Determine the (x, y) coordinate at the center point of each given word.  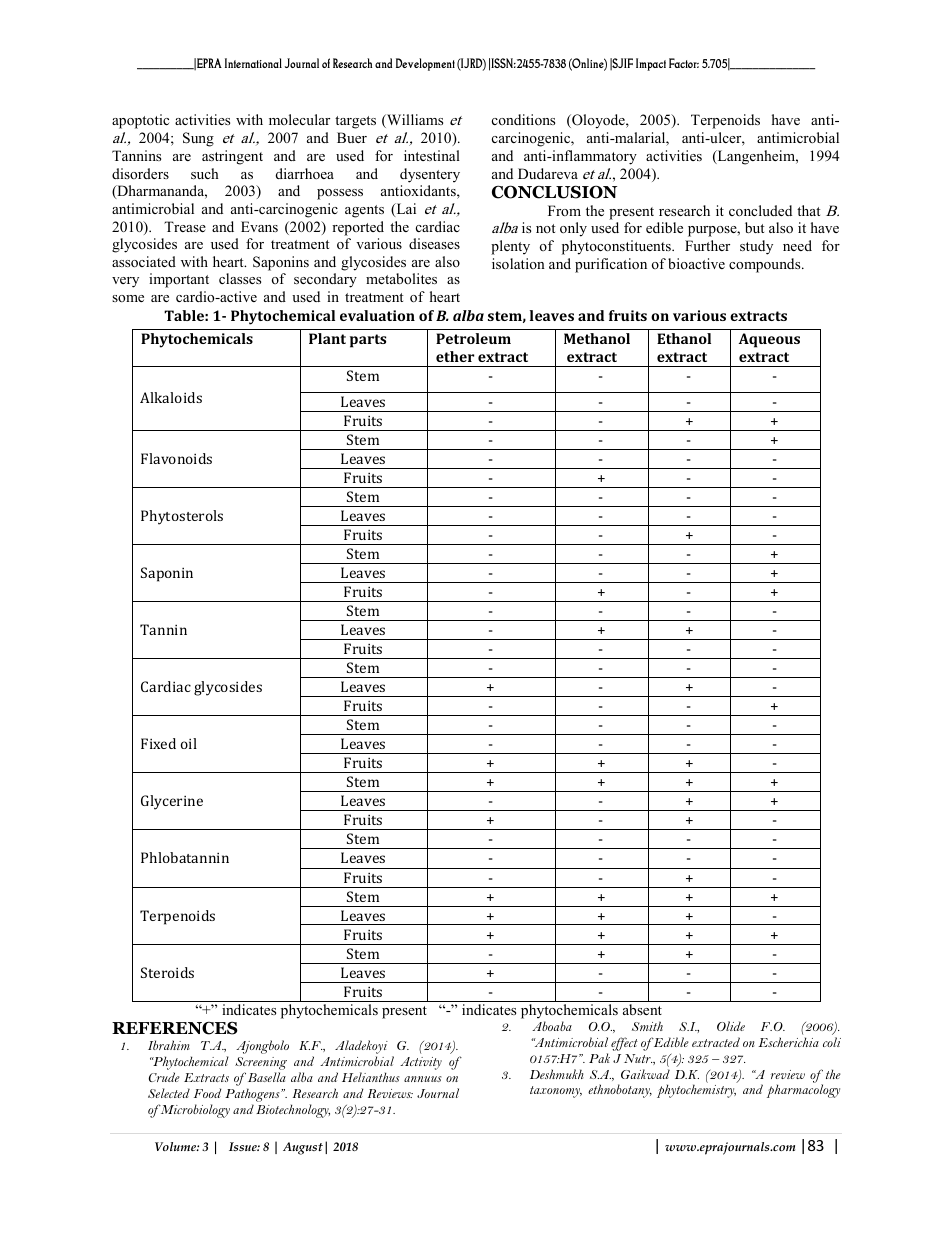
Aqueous (769, 340)
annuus (423, 1079)
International (253, 63)
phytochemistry (696, 1091)
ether (455, 356)
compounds (766, 265)
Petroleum (473, 338)
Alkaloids (171, 397)
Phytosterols (182, 517)
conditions (523, 119)
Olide (731, 1026)
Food (207, 1093)
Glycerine (172, 802)
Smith (647, 1026)
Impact (651, 64)
